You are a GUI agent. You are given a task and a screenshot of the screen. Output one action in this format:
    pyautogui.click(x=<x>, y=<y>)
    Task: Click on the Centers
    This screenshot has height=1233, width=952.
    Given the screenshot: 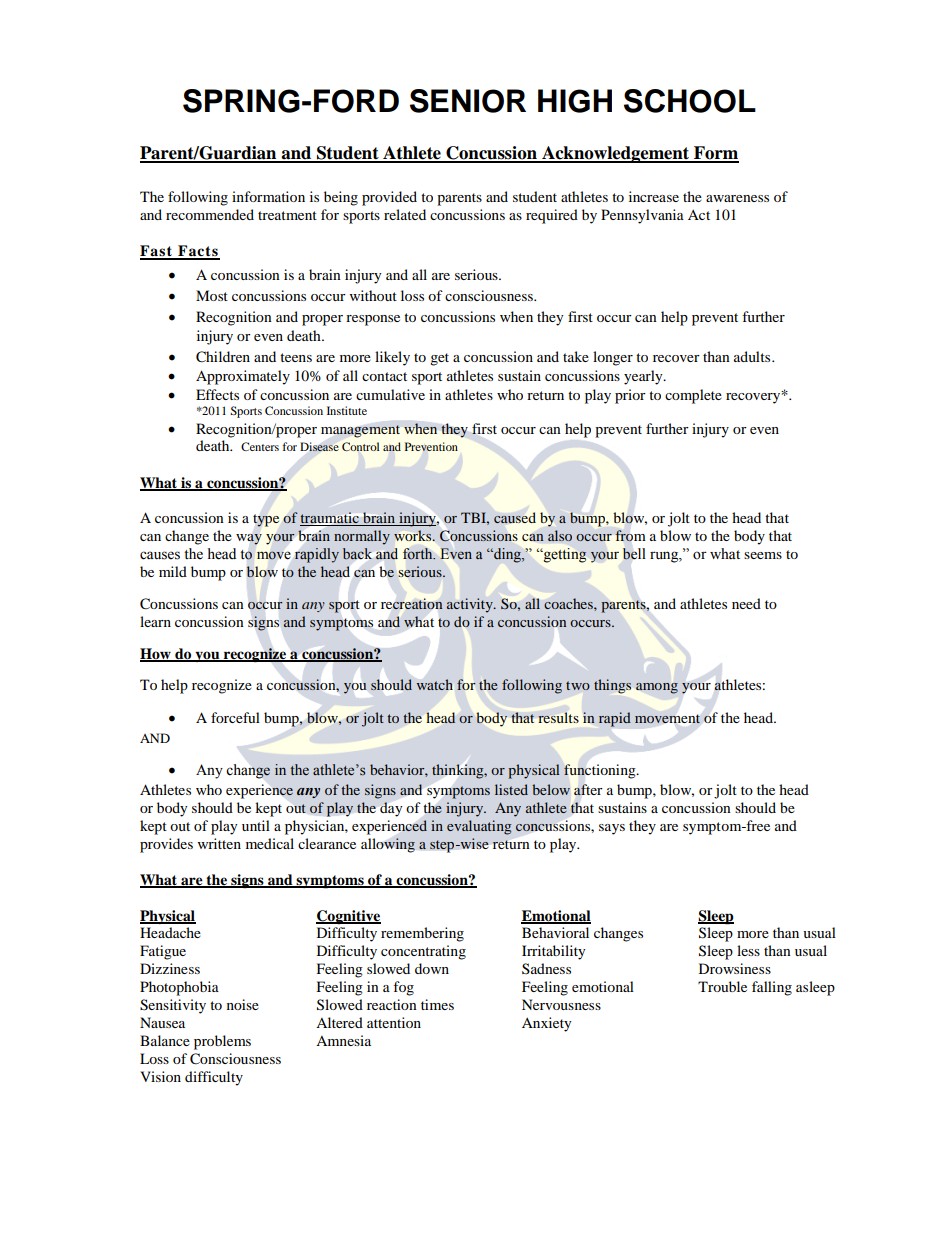 What is the action you would take?
    pyautogui.click(x=260, y=446)
